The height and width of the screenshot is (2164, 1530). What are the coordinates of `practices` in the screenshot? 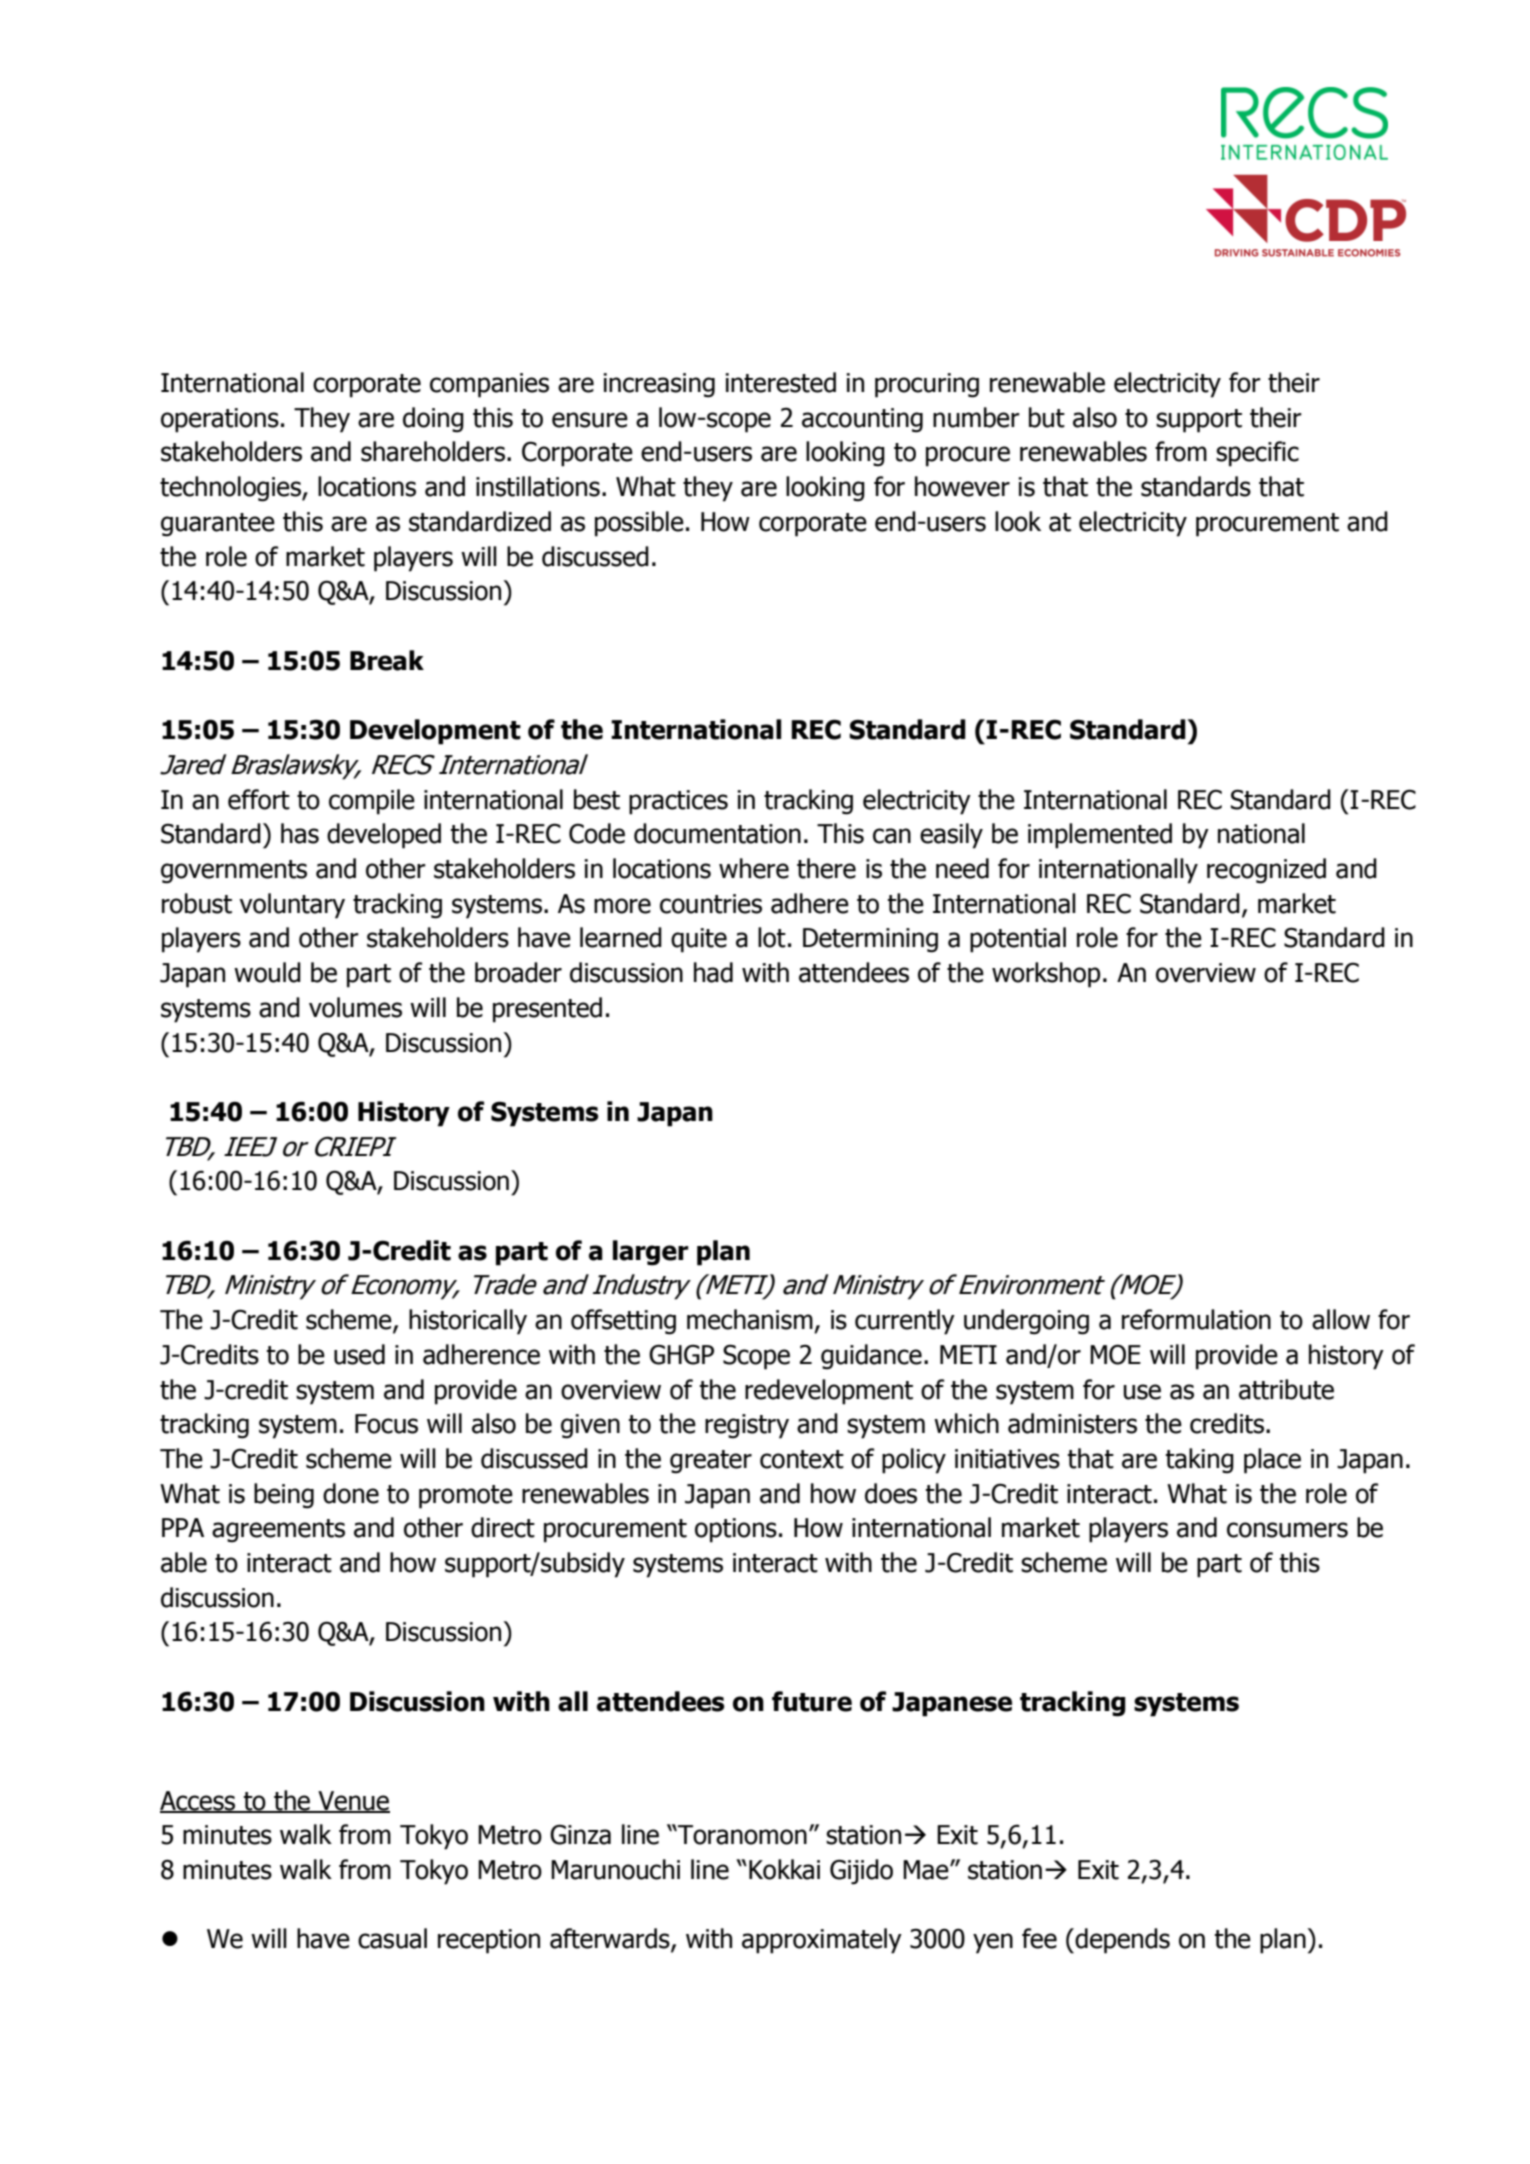 It's located at (678, 802).
